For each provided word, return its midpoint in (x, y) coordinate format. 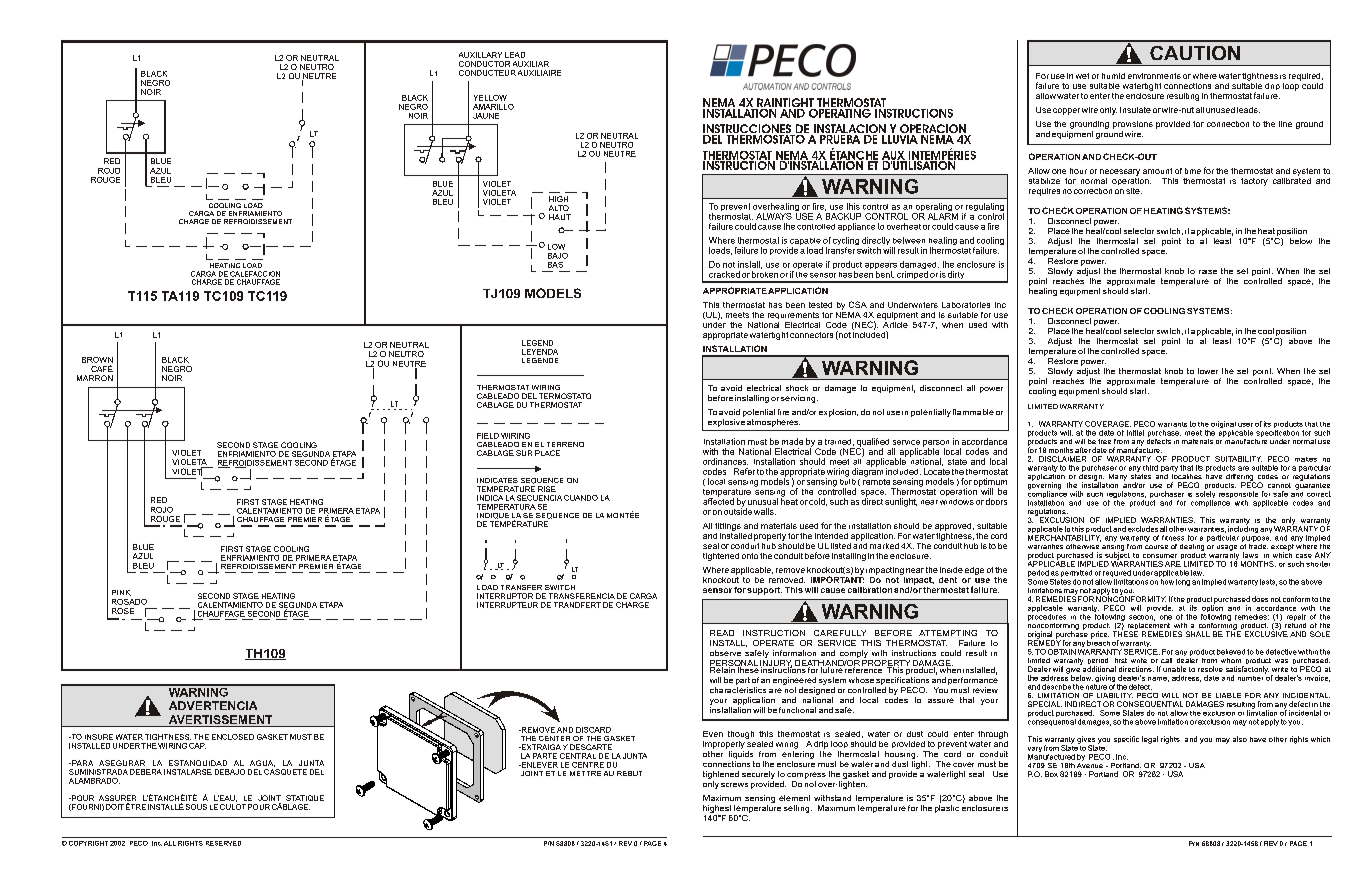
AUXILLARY (480, 55)
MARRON (95, 378)
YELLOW (490, 98)
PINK (121, 593)
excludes (1143, 529)
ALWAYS (774, 216)
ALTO (559, 208)
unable (1174, 669)
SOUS (196, 807)
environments (1154, 76)
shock (797, 388)
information (794, 653)
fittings (728, 527)
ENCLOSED (233, 737)
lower (1208, 371)
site (1134, 191)
